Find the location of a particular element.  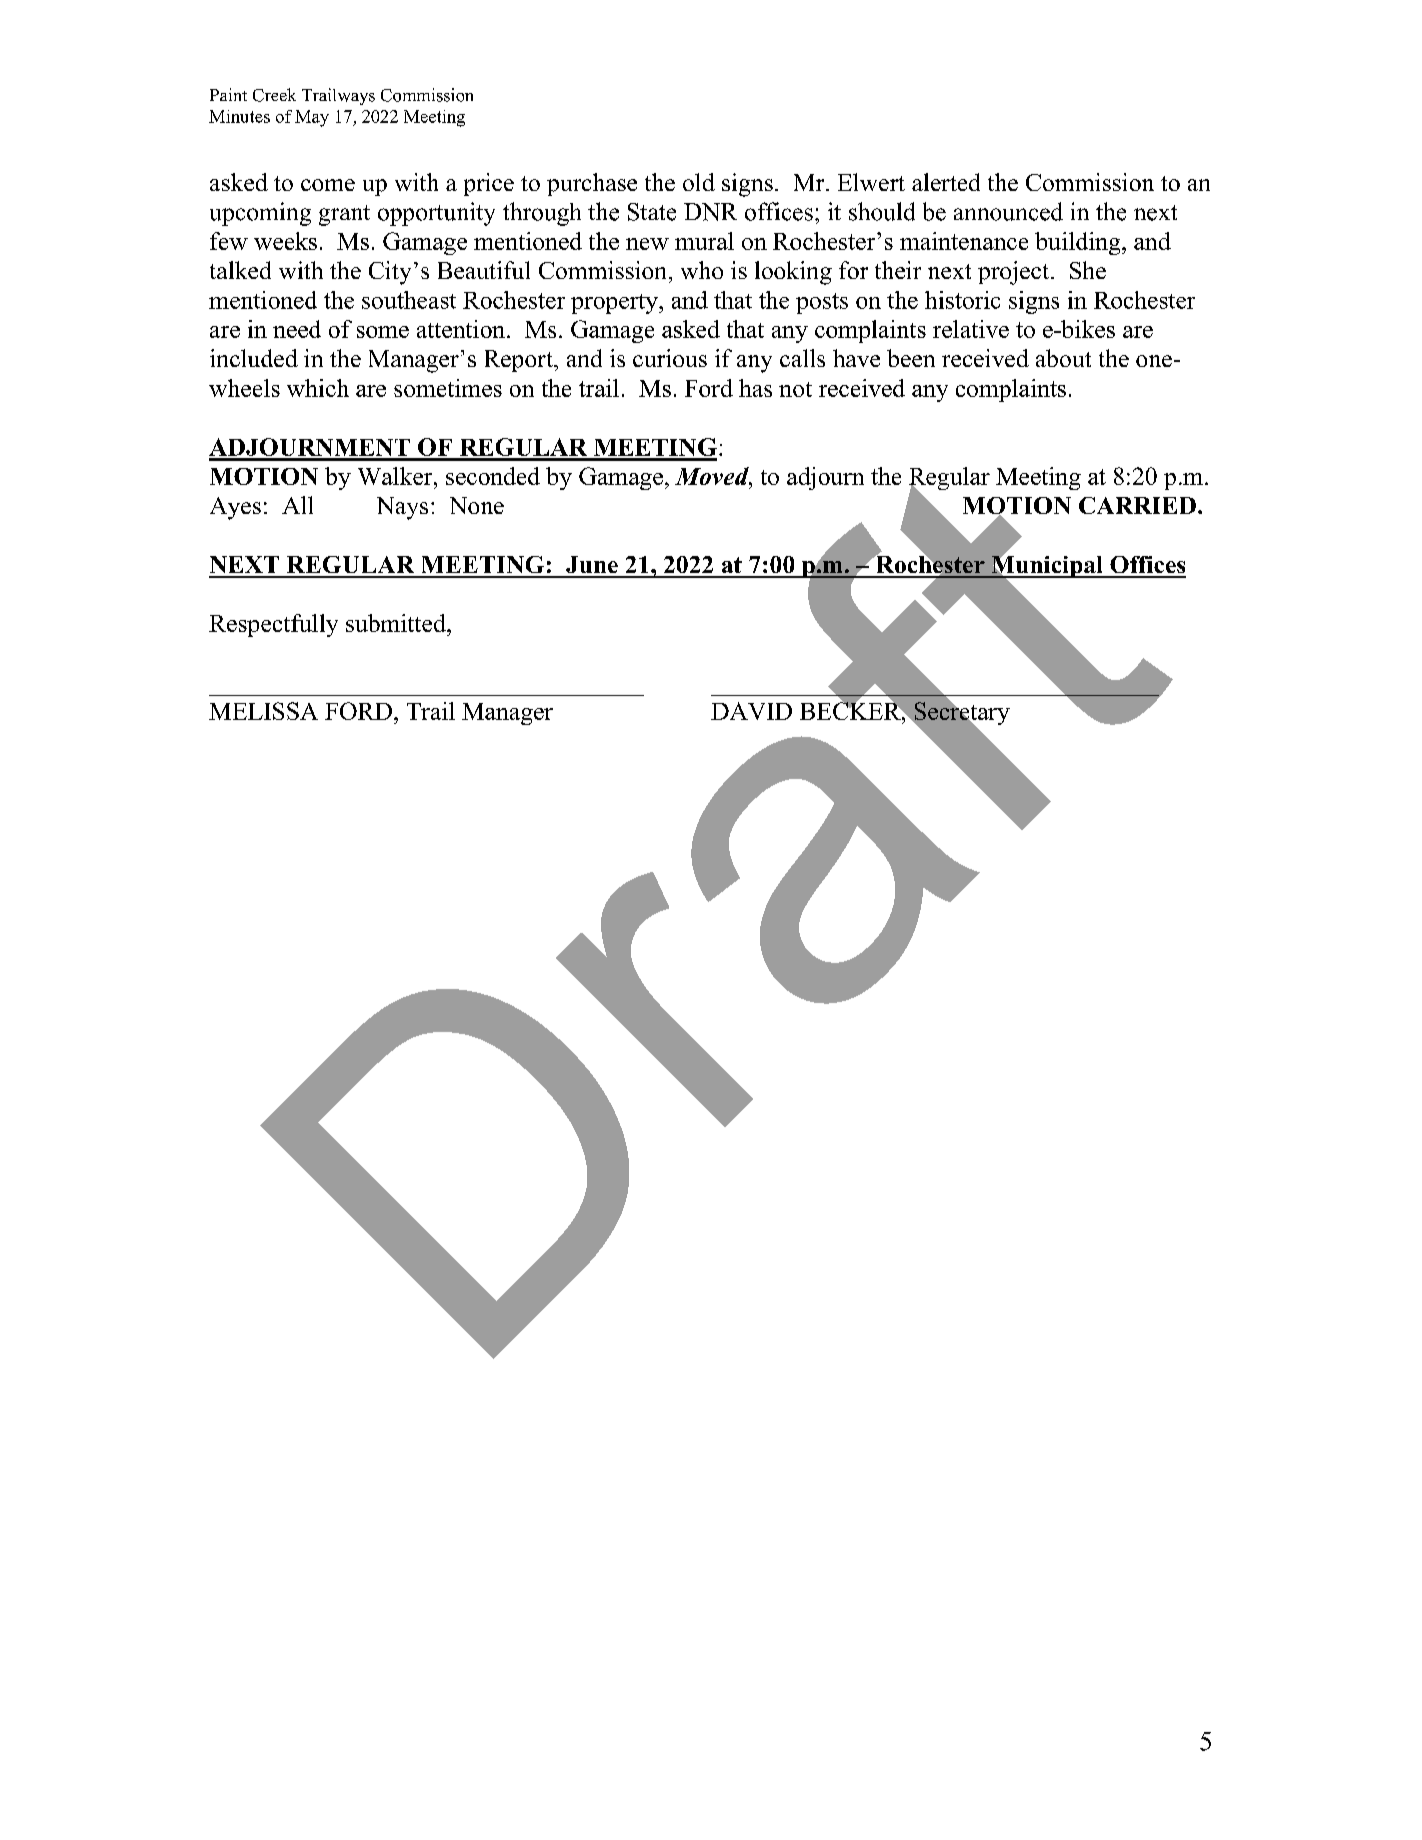

DAVID is located at coordinates (751, 711).
